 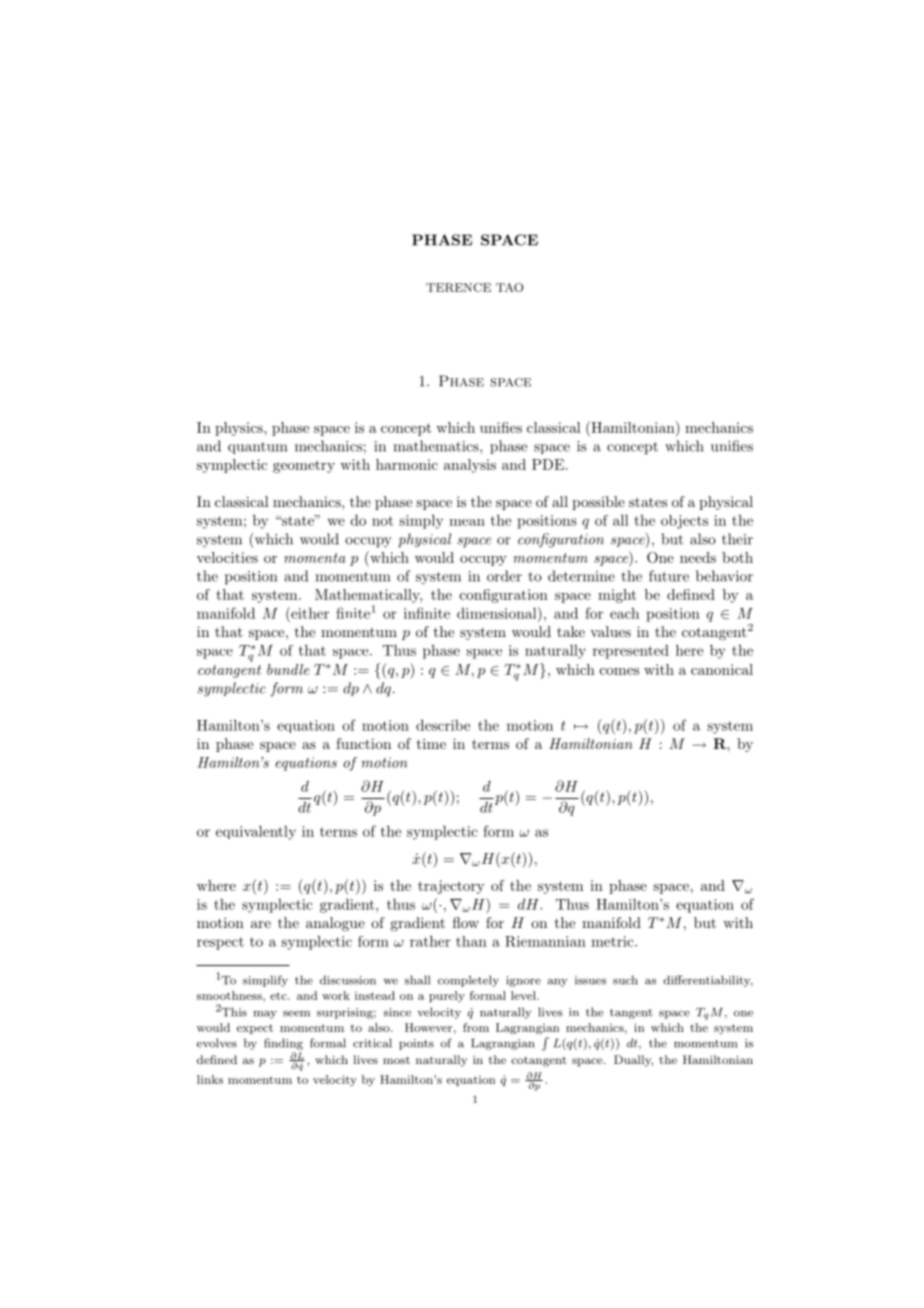 I want to click on future, so click(x=669, y=576).
